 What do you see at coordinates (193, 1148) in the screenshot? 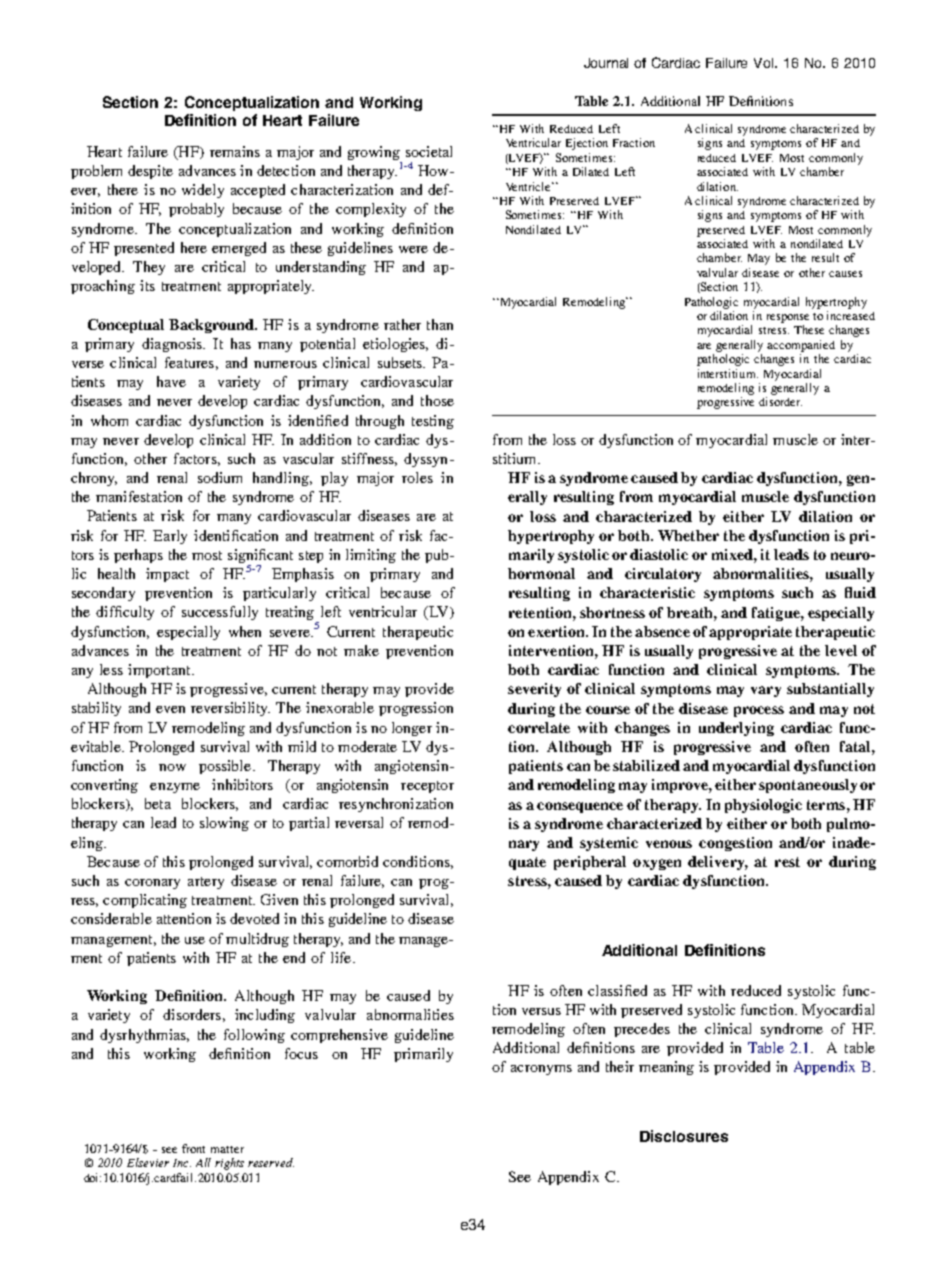
I see `front` at bounding box center [193, 1148].
